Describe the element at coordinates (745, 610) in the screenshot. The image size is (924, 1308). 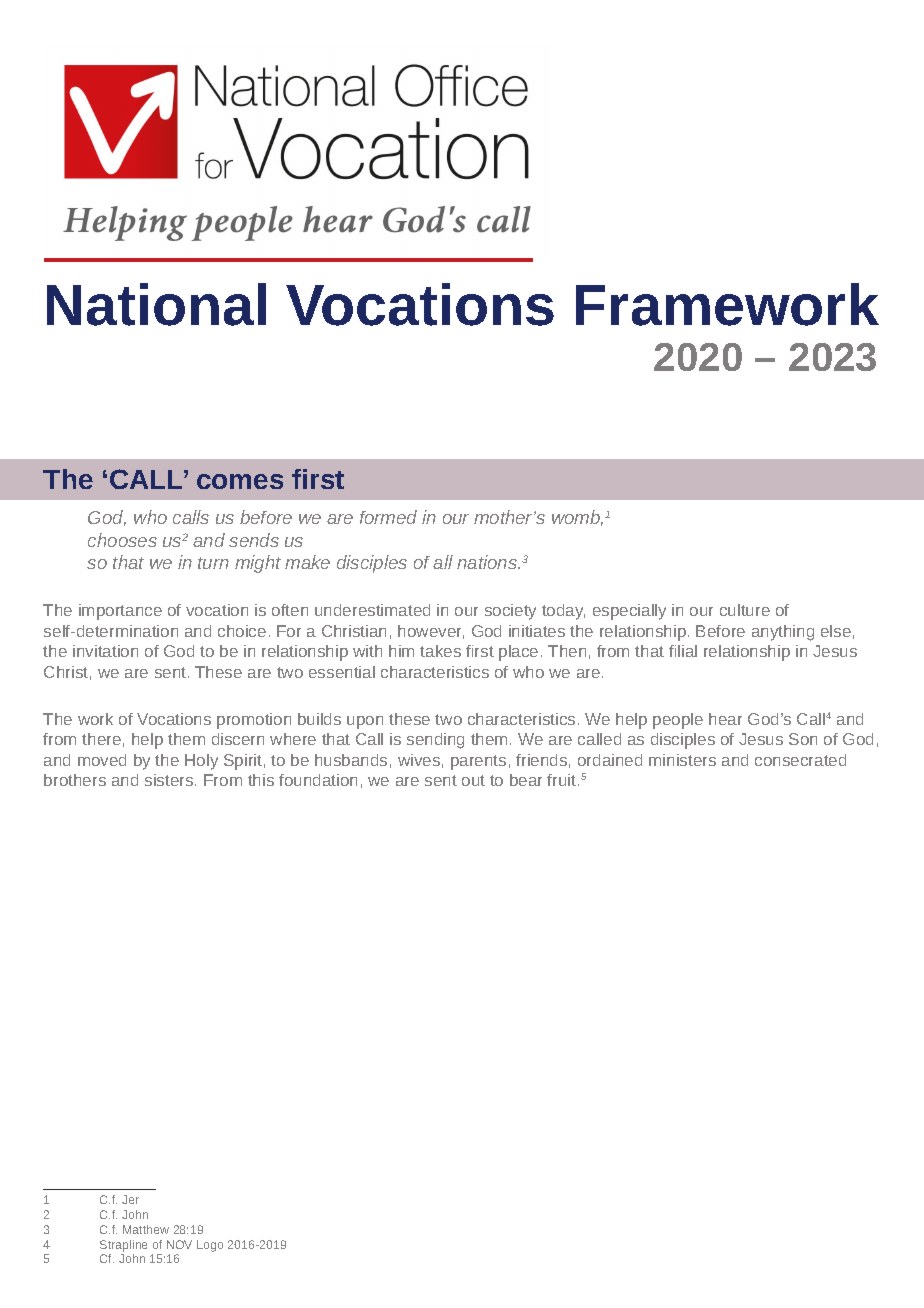
I see `culture` at that location.
